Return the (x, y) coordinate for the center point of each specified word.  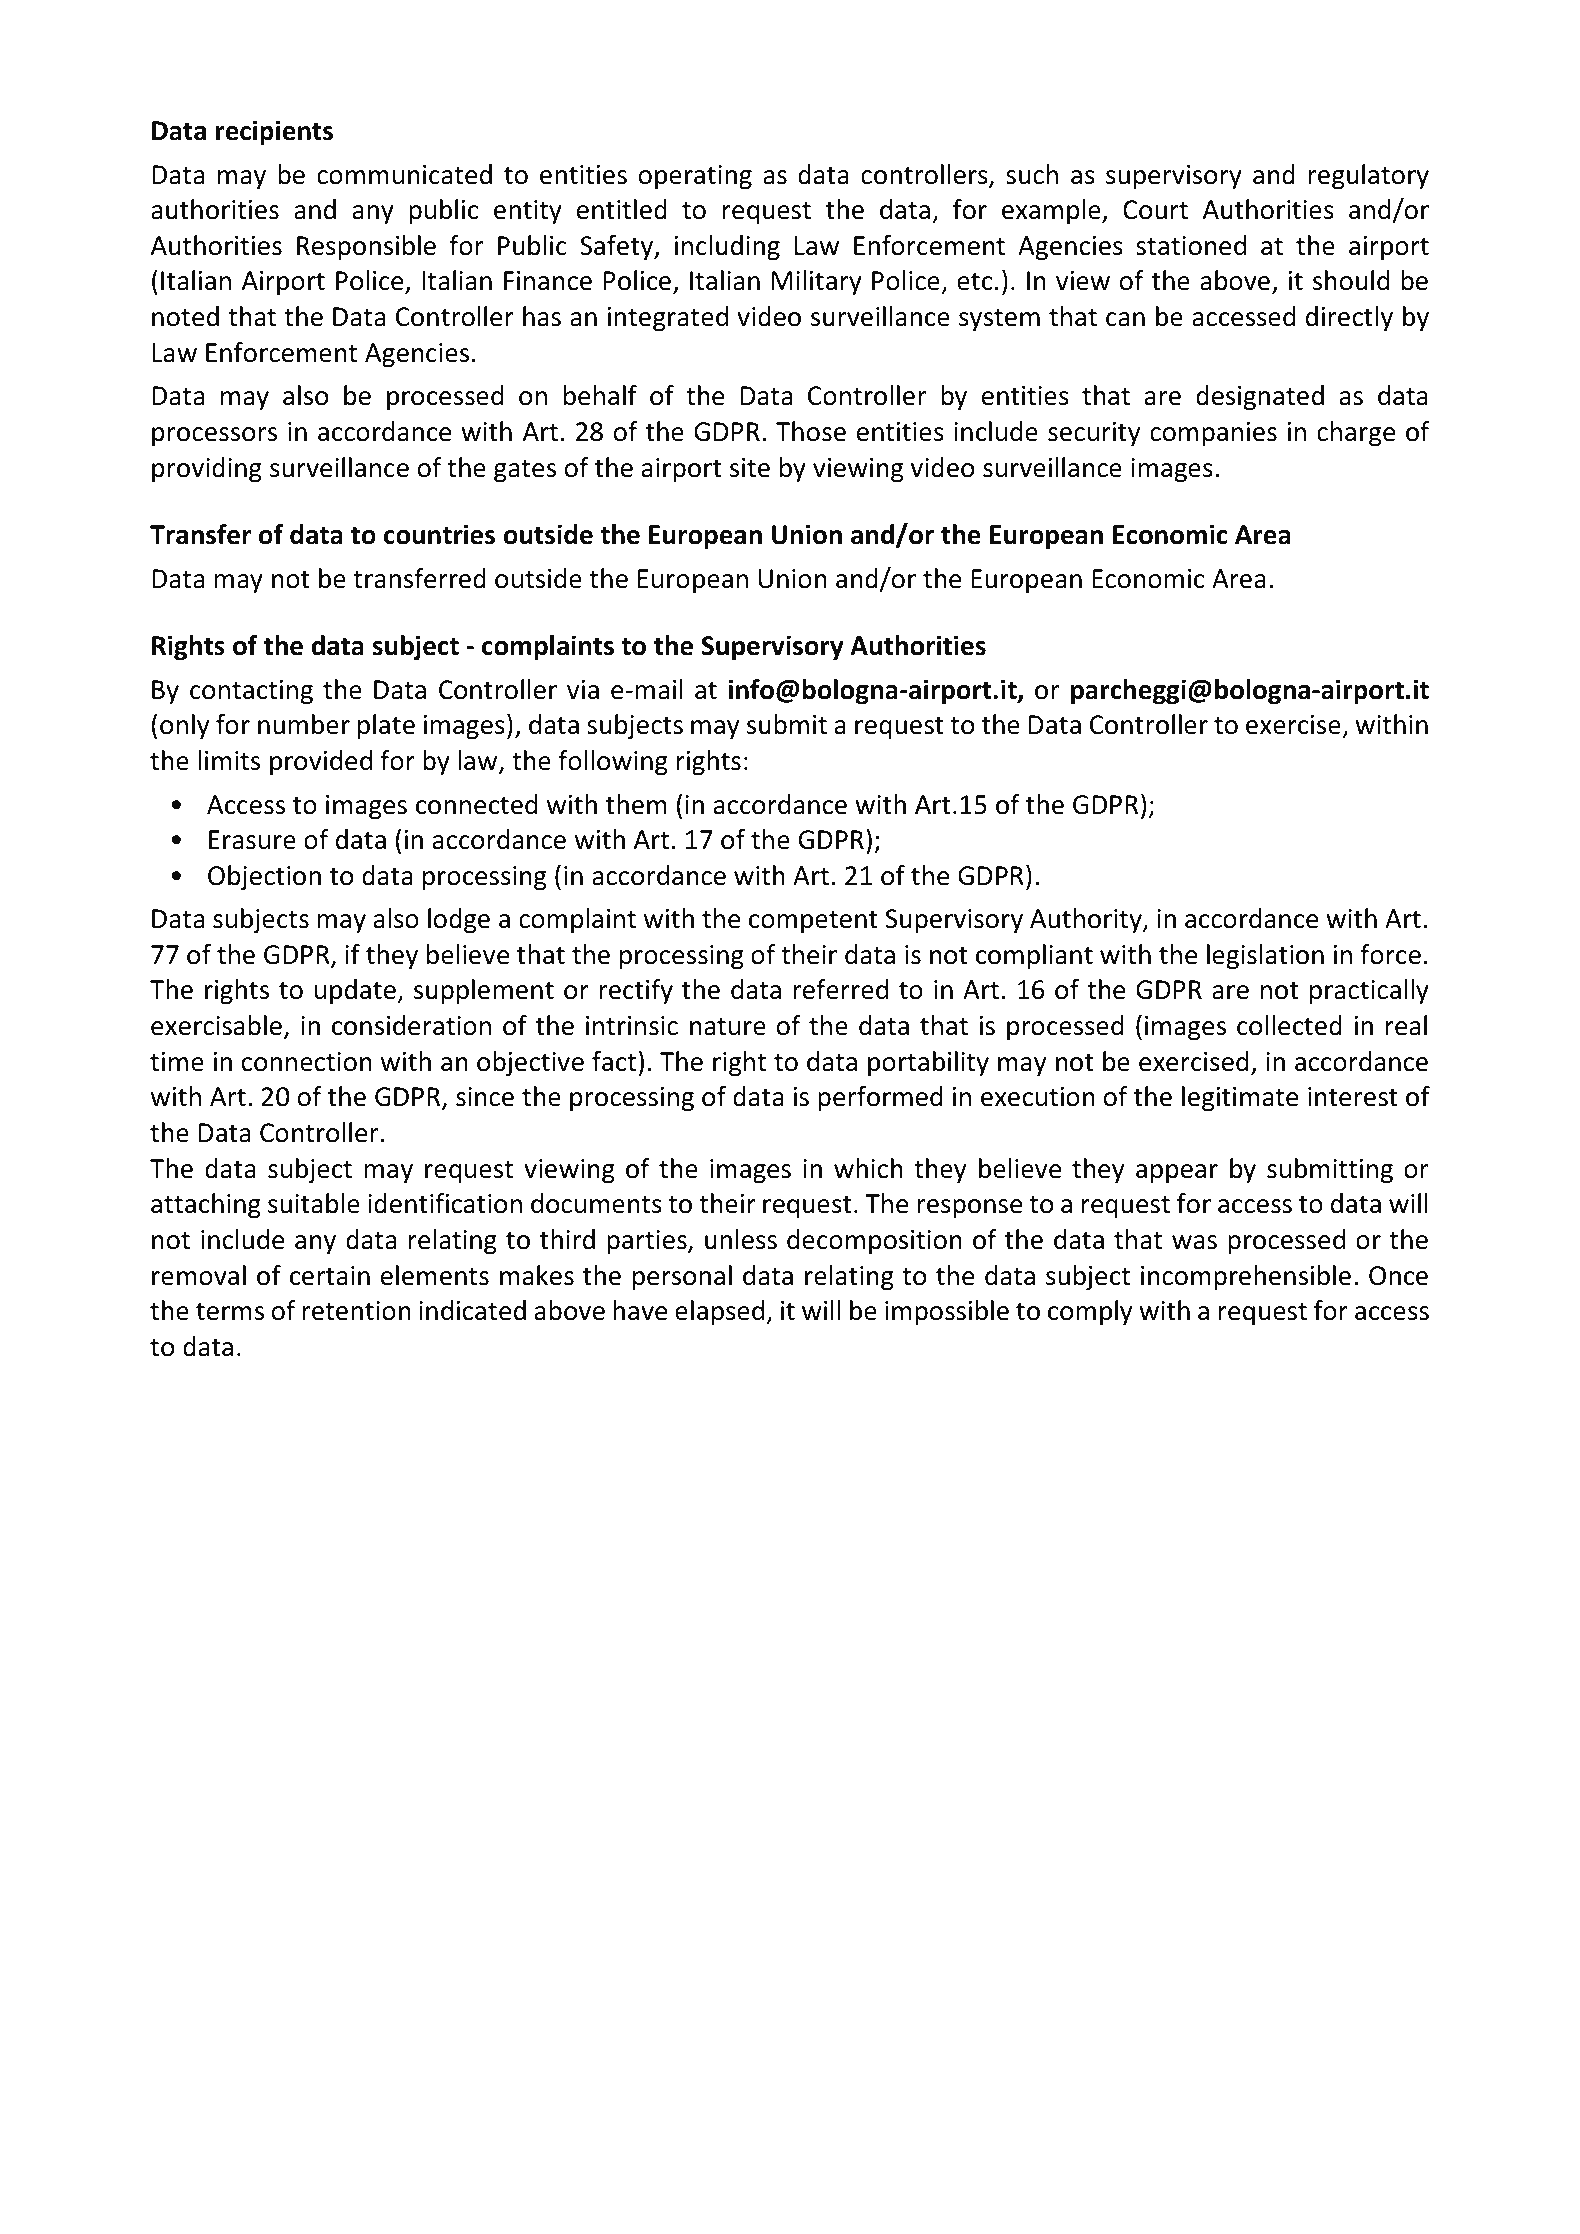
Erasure (252, 840)
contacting (251, 692)
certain (330, 1276)
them (636, 804)
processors (214, 436)
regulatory (1368, 177)
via (583, 690)
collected (1289, 1025)
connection (307, 1062)
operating (695, 177)
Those (811, 431)
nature (728, 1027)
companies (1213, 434)
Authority (1087, 920)
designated (1260, 398)
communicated (404, 174)
